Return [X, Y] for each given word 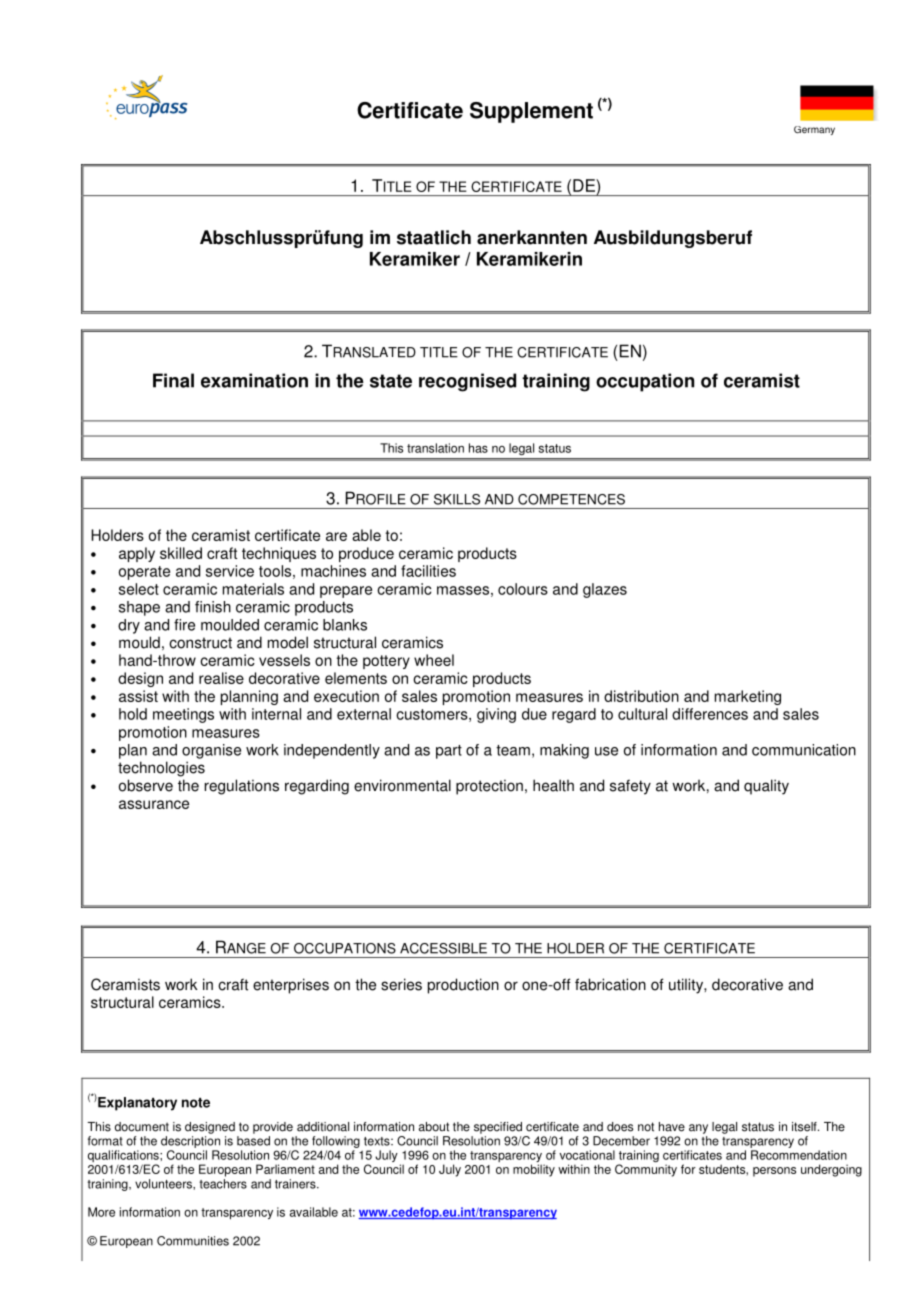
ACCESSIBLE [443, 948]
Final [173, 380]
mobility [534, 1170]
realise [221, 678]
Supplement [531, 112]
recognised [467, 382]
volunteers [164, 1184]
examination [254, 380]
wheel [434, 660]
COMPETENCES [571, 499]
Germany [814, 130]
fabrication [610, 984]
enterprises [291, 986]
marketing [748, 697]
